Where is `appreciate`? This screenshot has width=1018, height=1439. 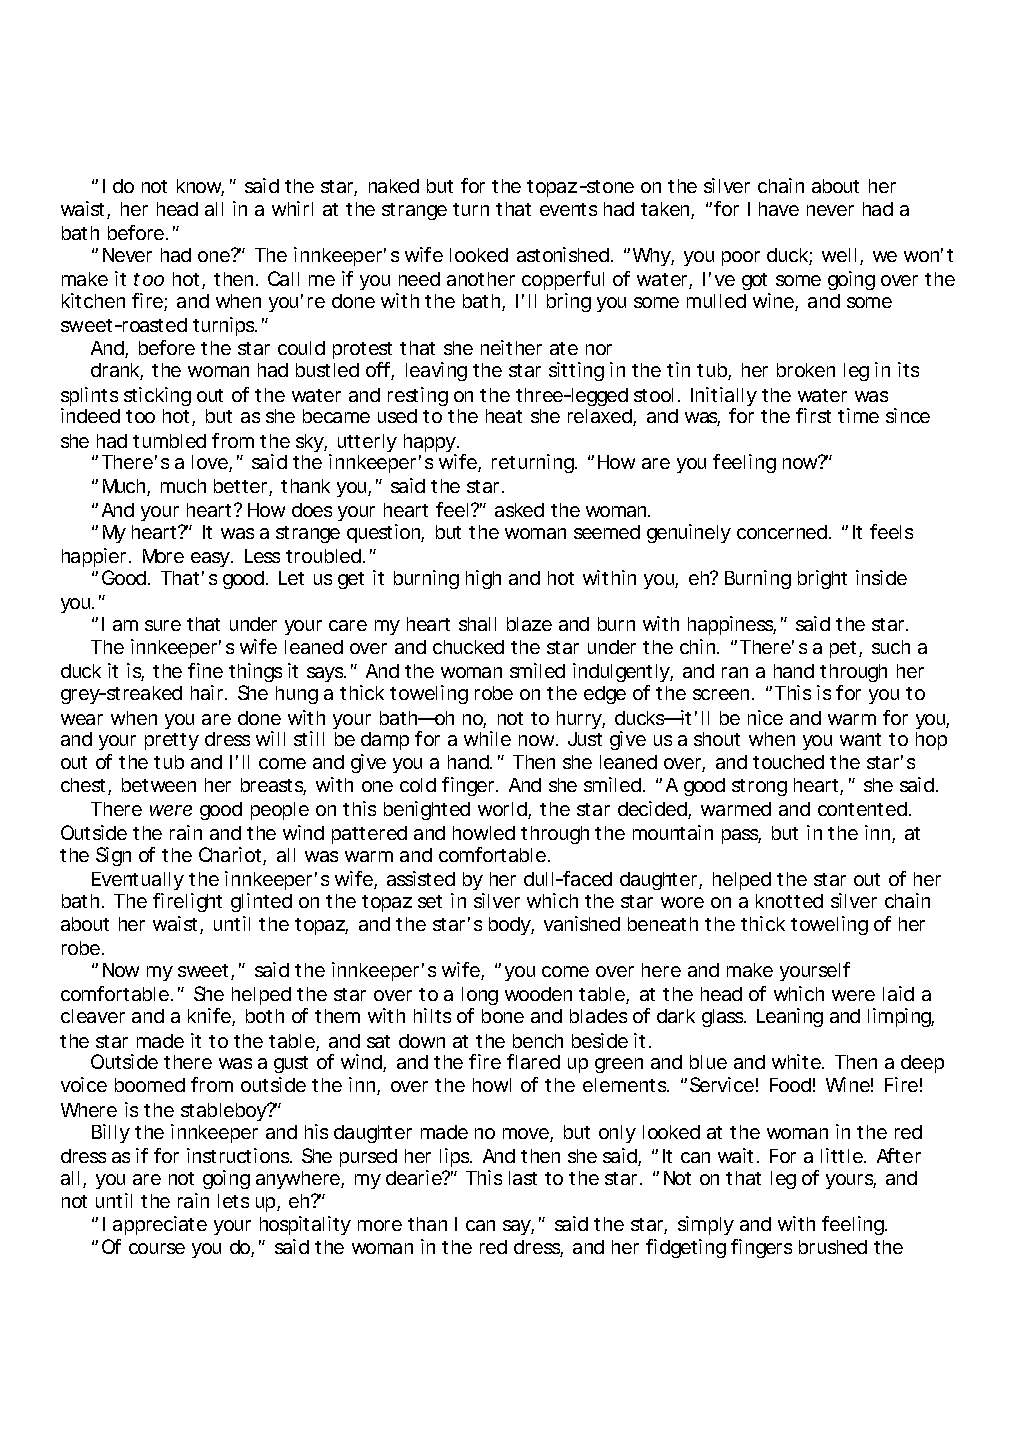
appreciate is located at coordinates (160, 1225).
